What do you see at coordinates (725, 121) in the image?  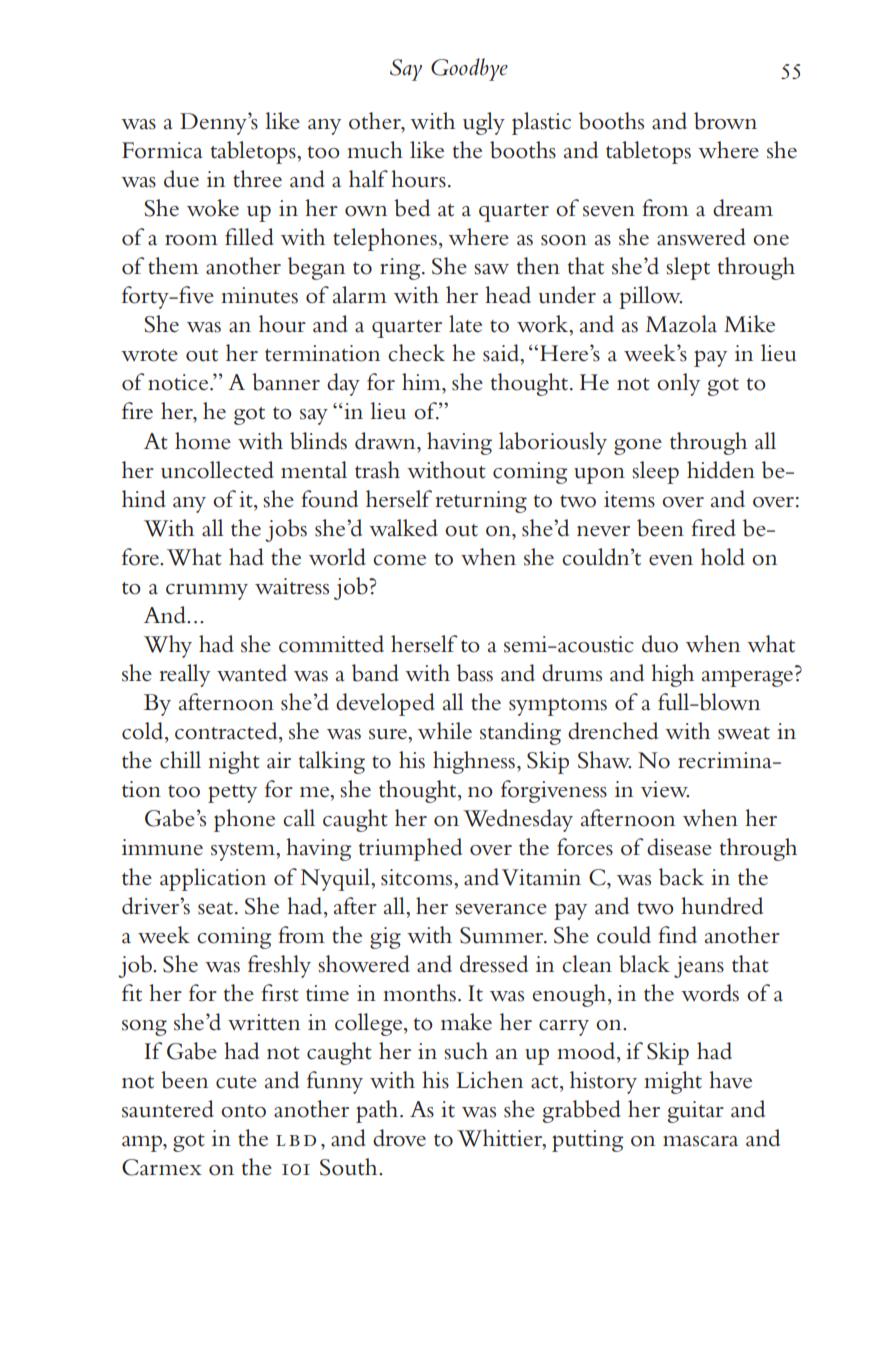 I see `brown` at bounding box center [725, 121].
